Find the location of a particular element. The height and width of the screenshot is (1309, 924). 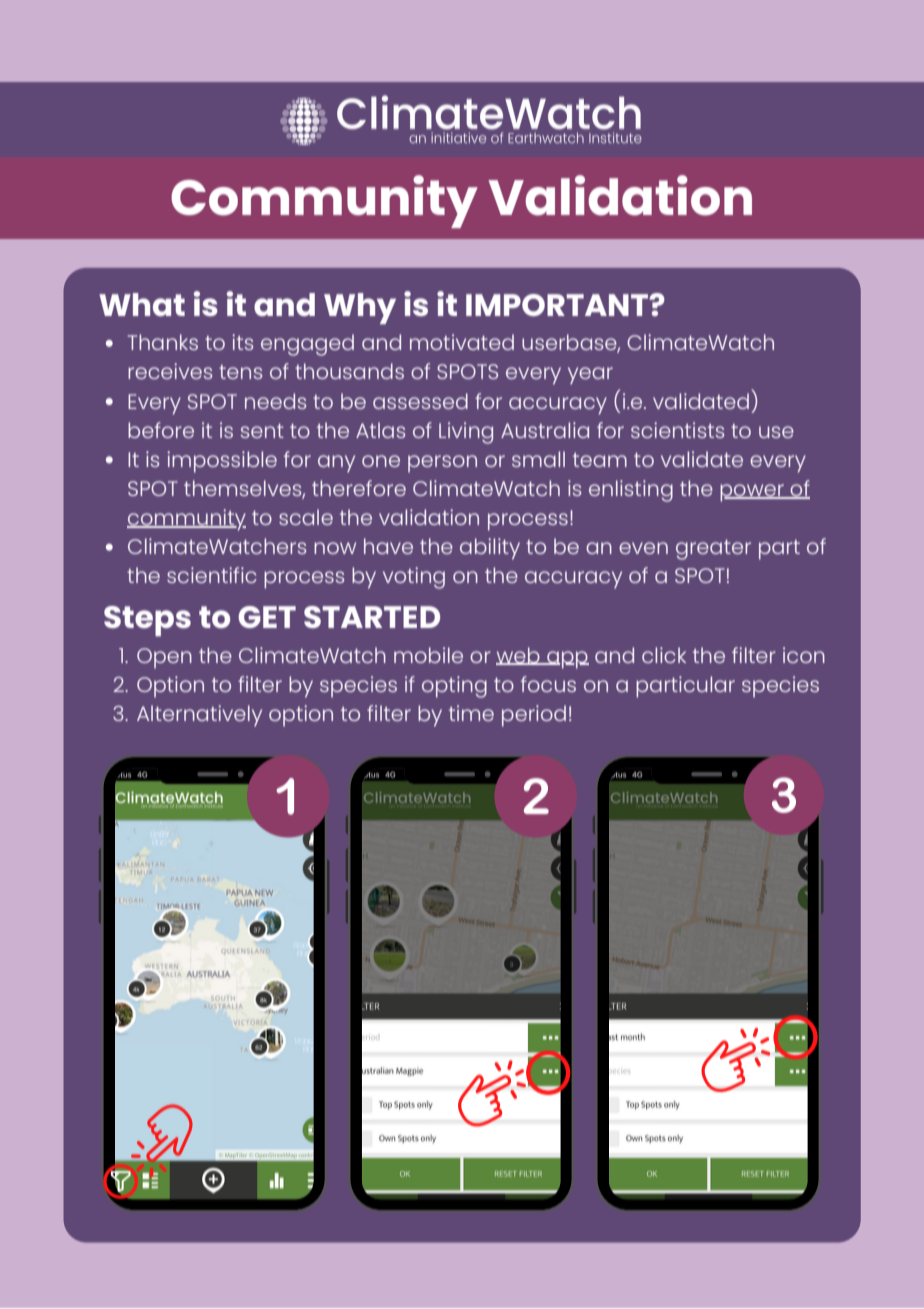

ability is located at coordinates (490, 549).
